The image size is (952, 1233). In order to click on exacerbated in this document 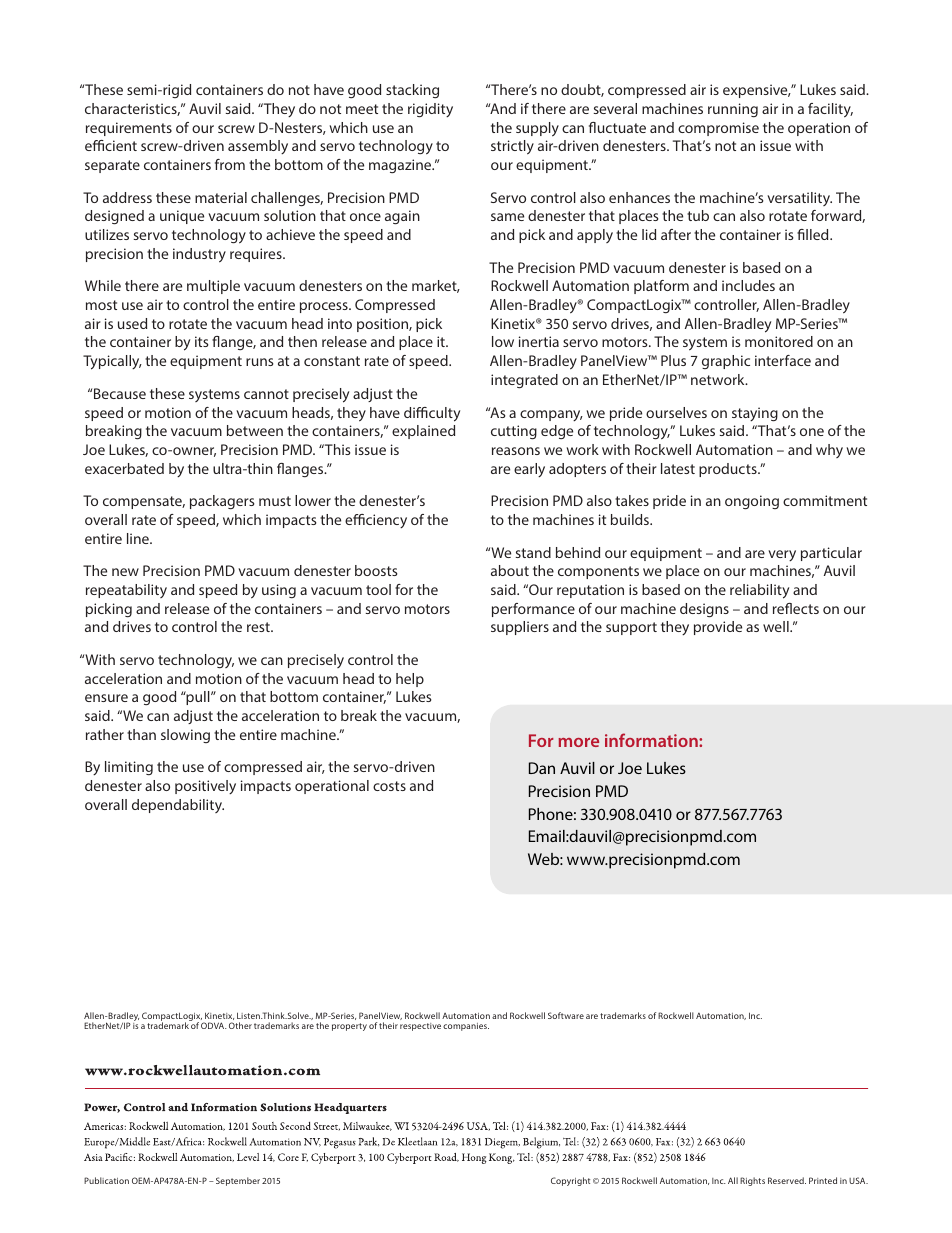, I will do `click(124, 468)`.
